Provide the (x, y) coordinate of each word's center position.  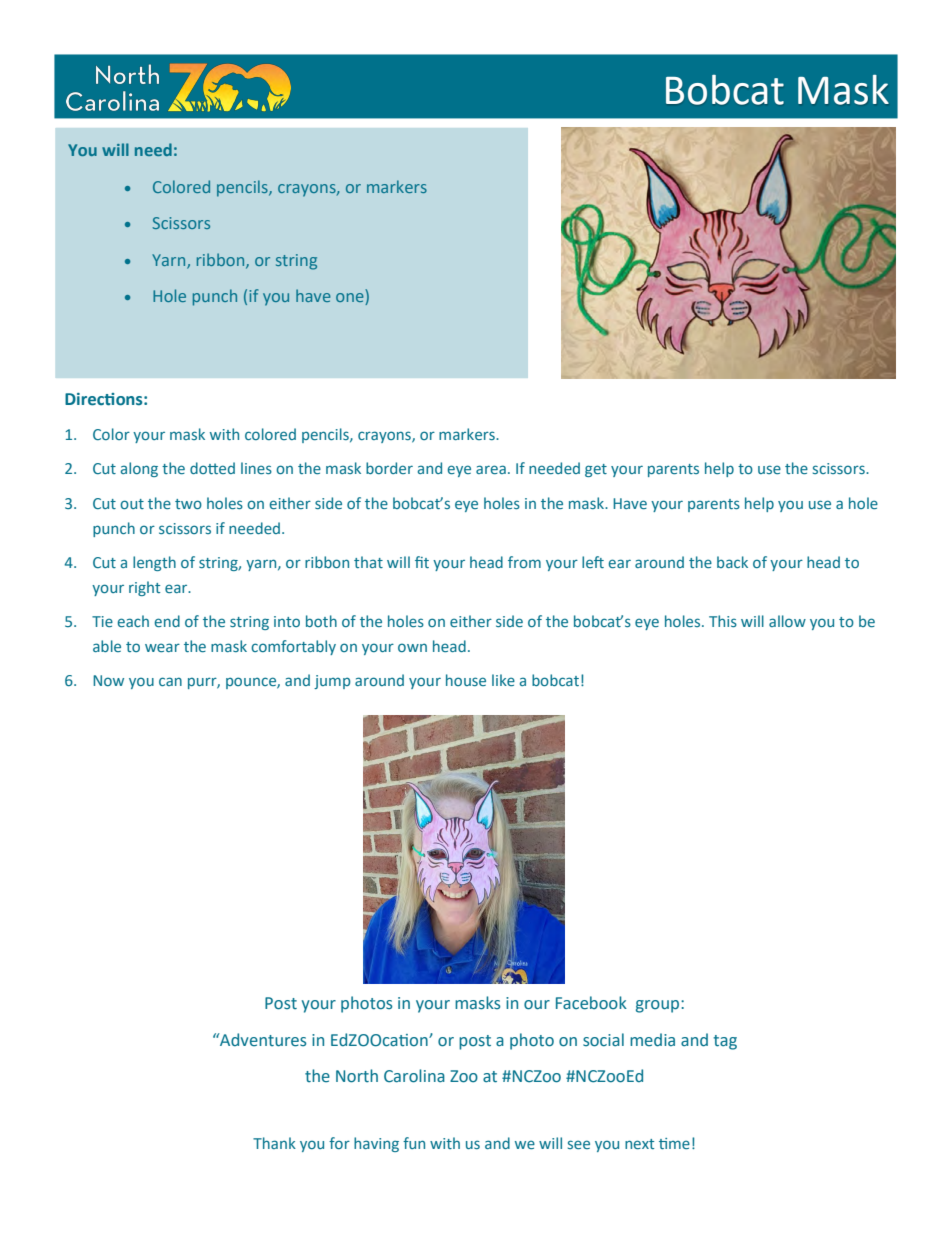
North (357, 1076)
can (170, 681)
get (596, 470)
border (389, 468)
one (351, 299)
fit (422, 562)
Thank (274, 1143)
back (732, 562)
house (466, 680)
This (723, 621)
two (188, 504)
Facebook (591, 1003)
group (659, 1006)
